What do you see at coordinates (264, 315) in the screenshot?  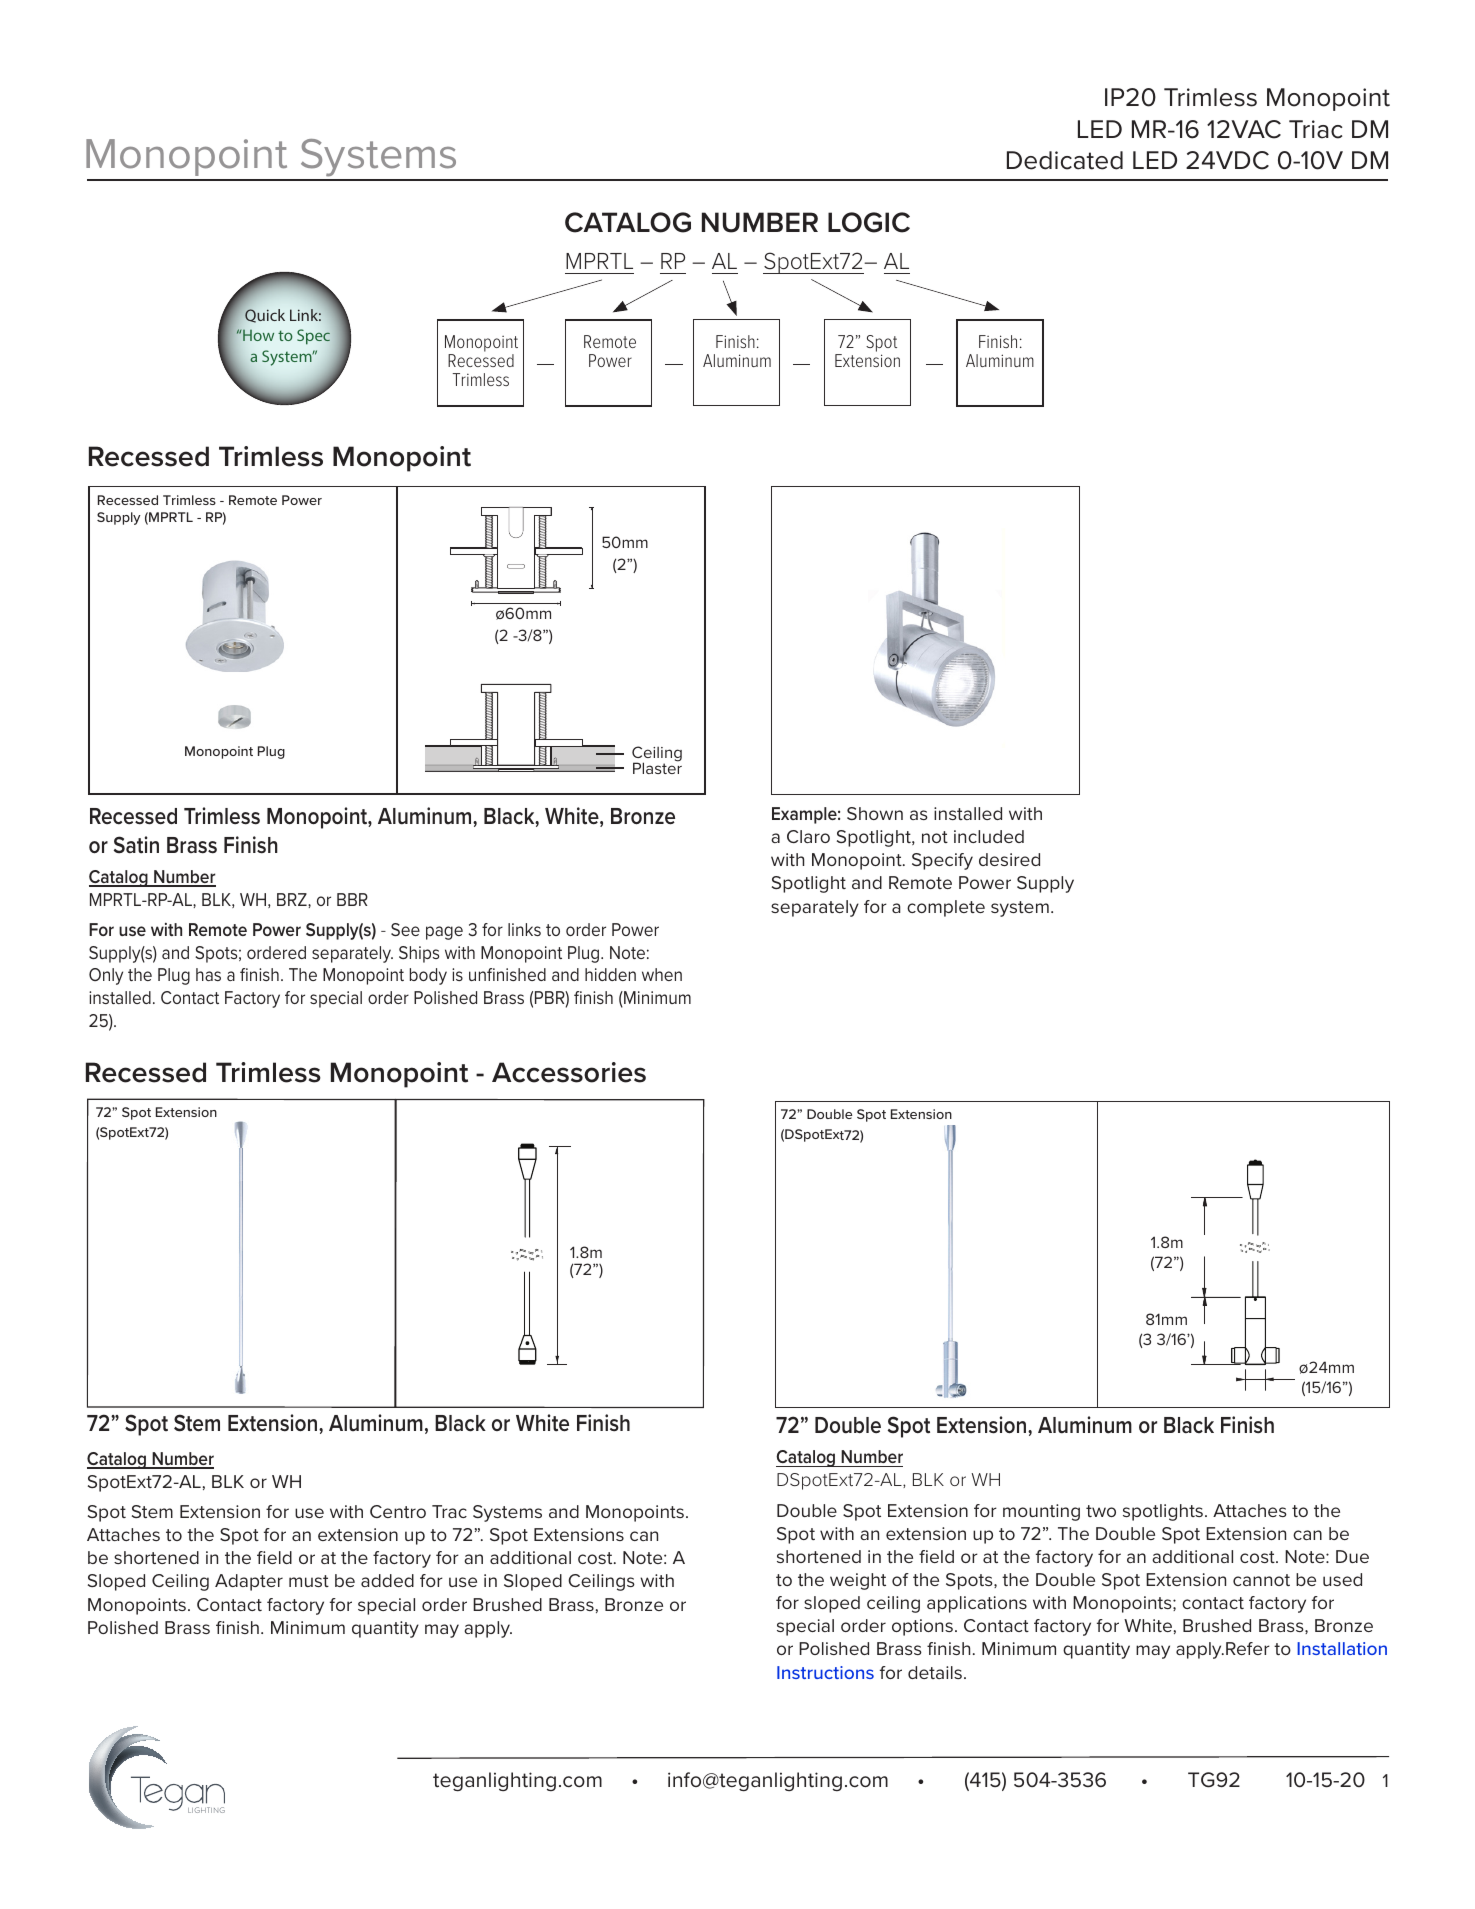 I see `Quick` at bounding box center [264, 315].
